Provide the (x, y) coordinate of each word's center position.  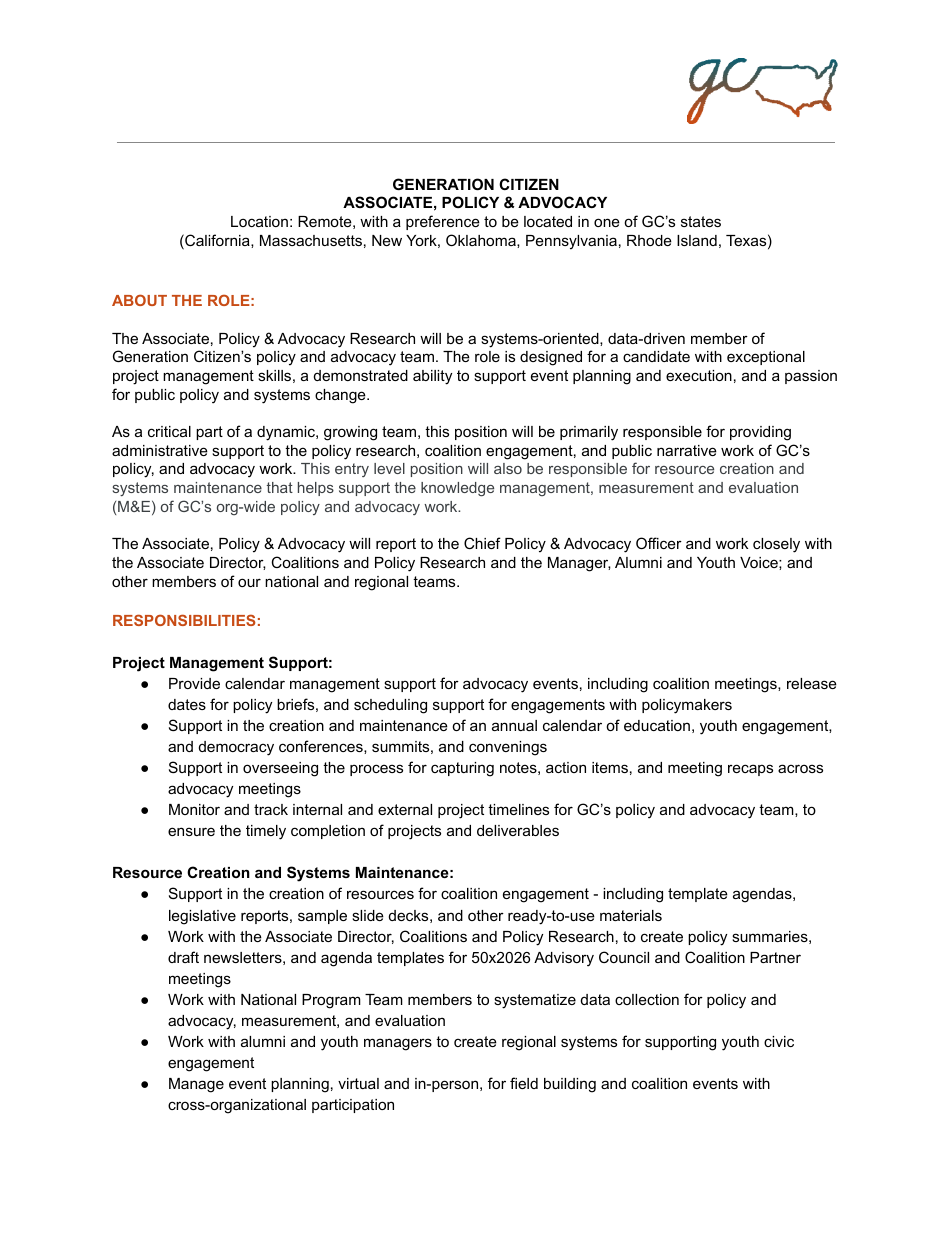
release (812, 683)
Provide (194, 683)
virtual (358, 1083)
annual (514, 725)
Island (697, 240)
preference (443, 222)
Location (259, 221)
